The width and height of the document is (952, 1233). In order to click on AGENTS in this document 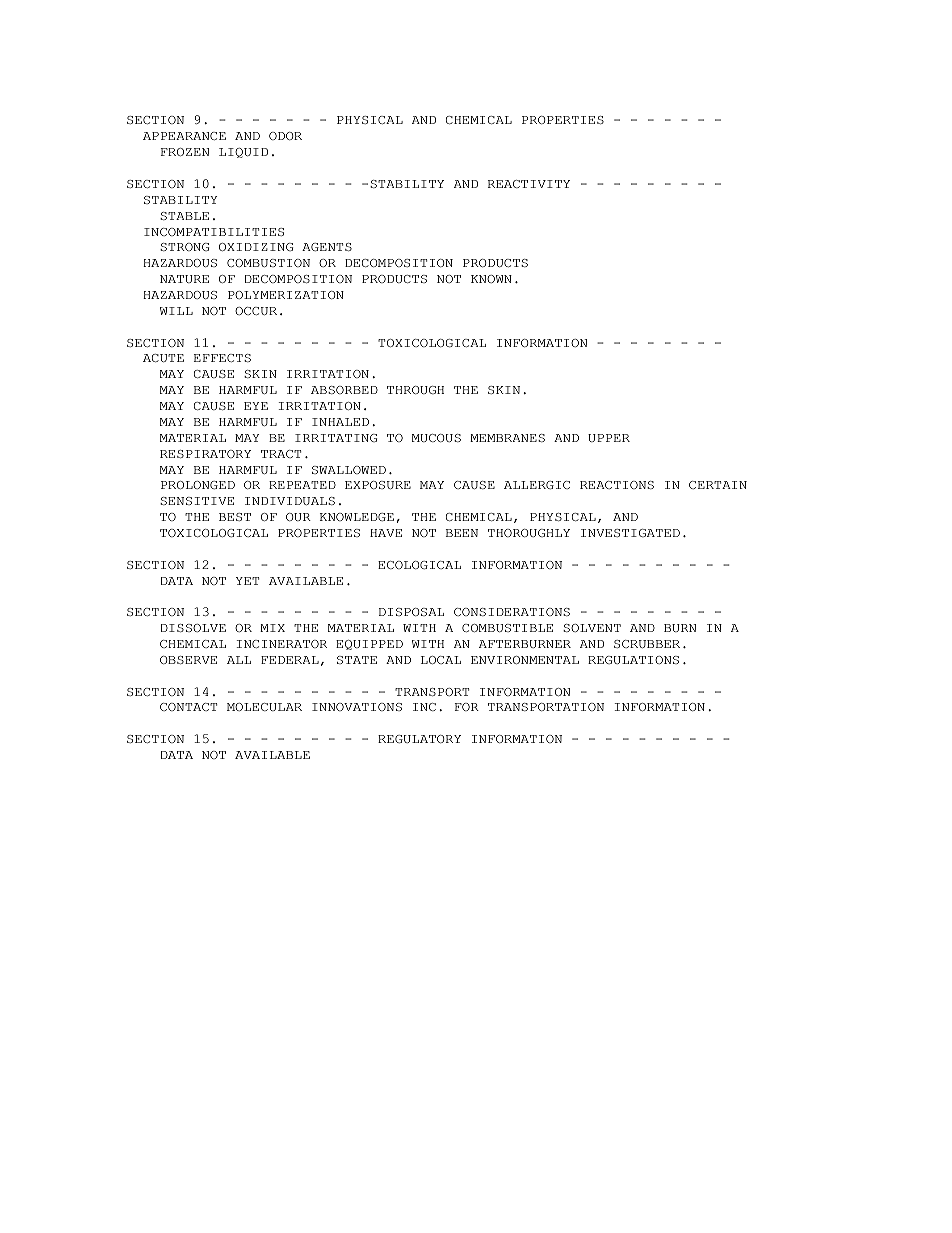, I will do `click(327, 247)`.
